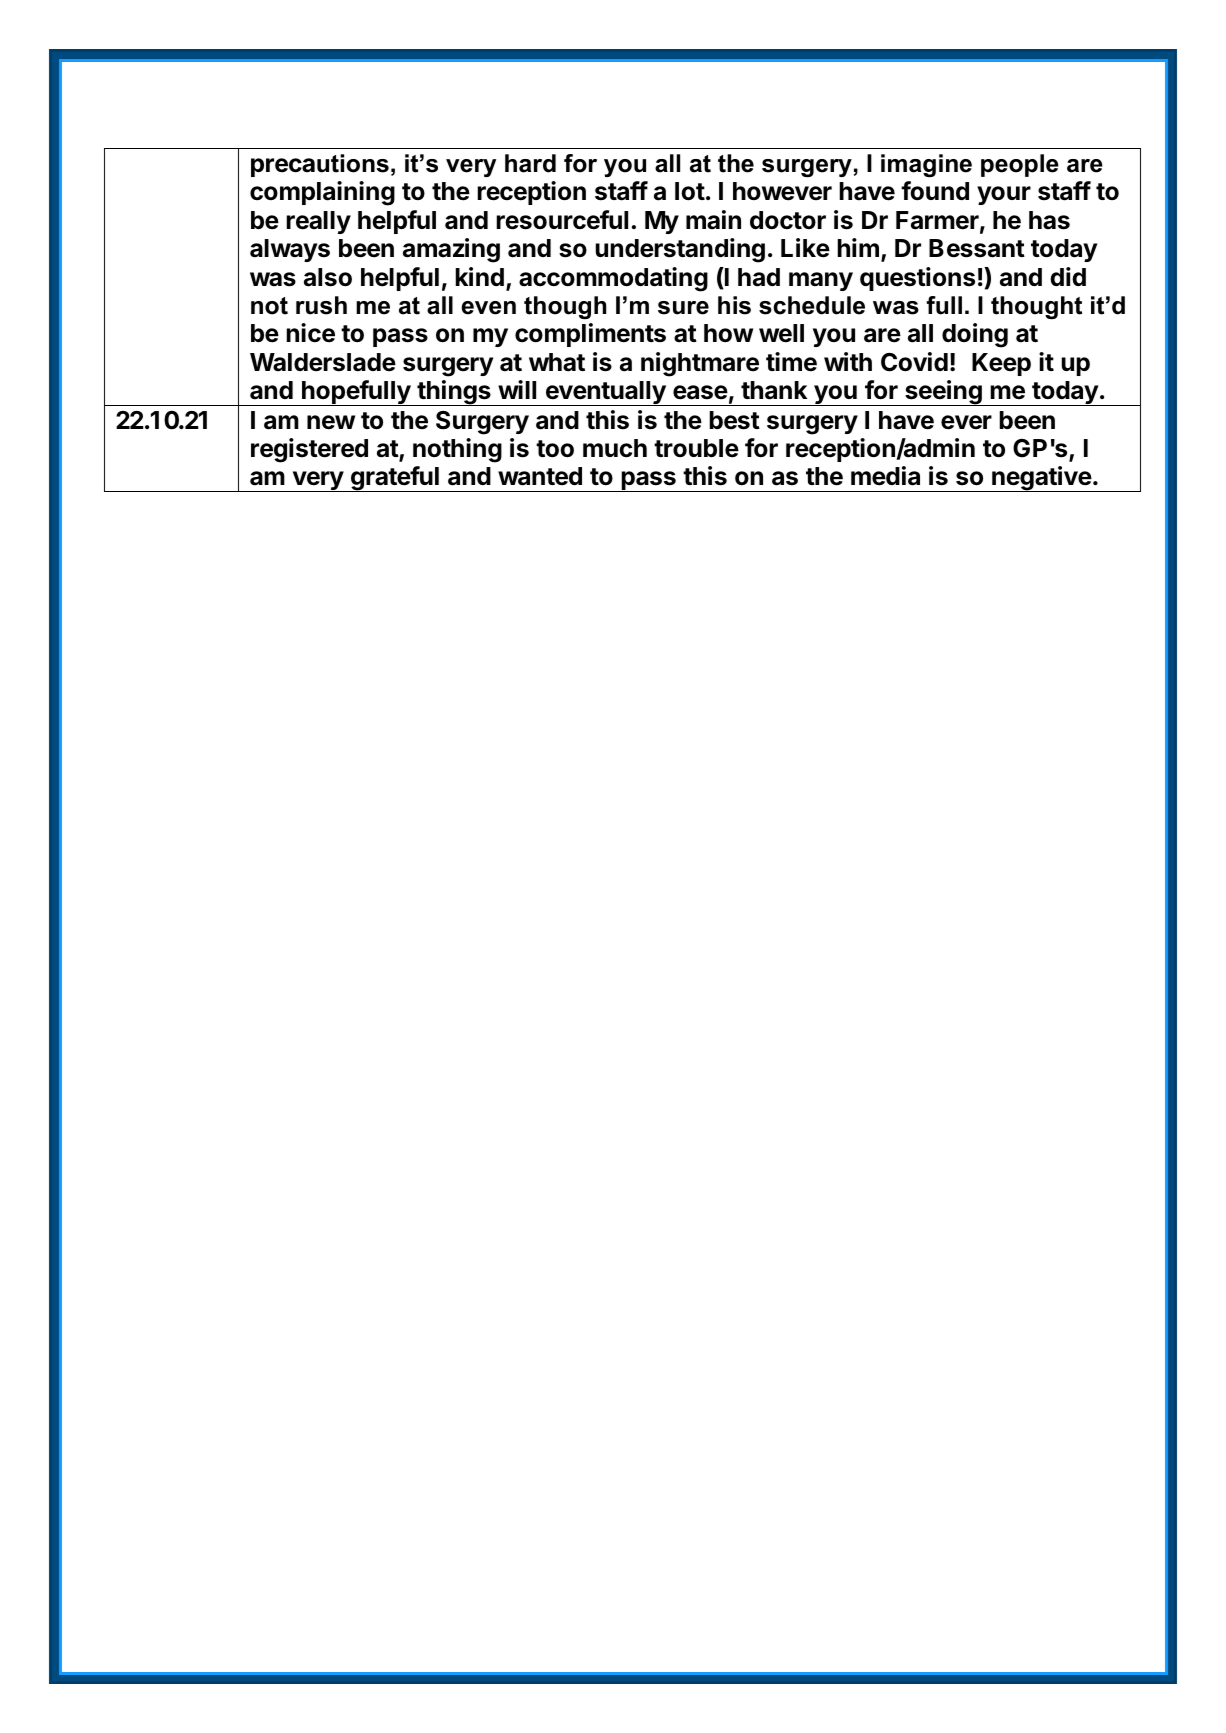 This page has height=1733, width=1226. I want to click on grateful, so click(395, 479).
